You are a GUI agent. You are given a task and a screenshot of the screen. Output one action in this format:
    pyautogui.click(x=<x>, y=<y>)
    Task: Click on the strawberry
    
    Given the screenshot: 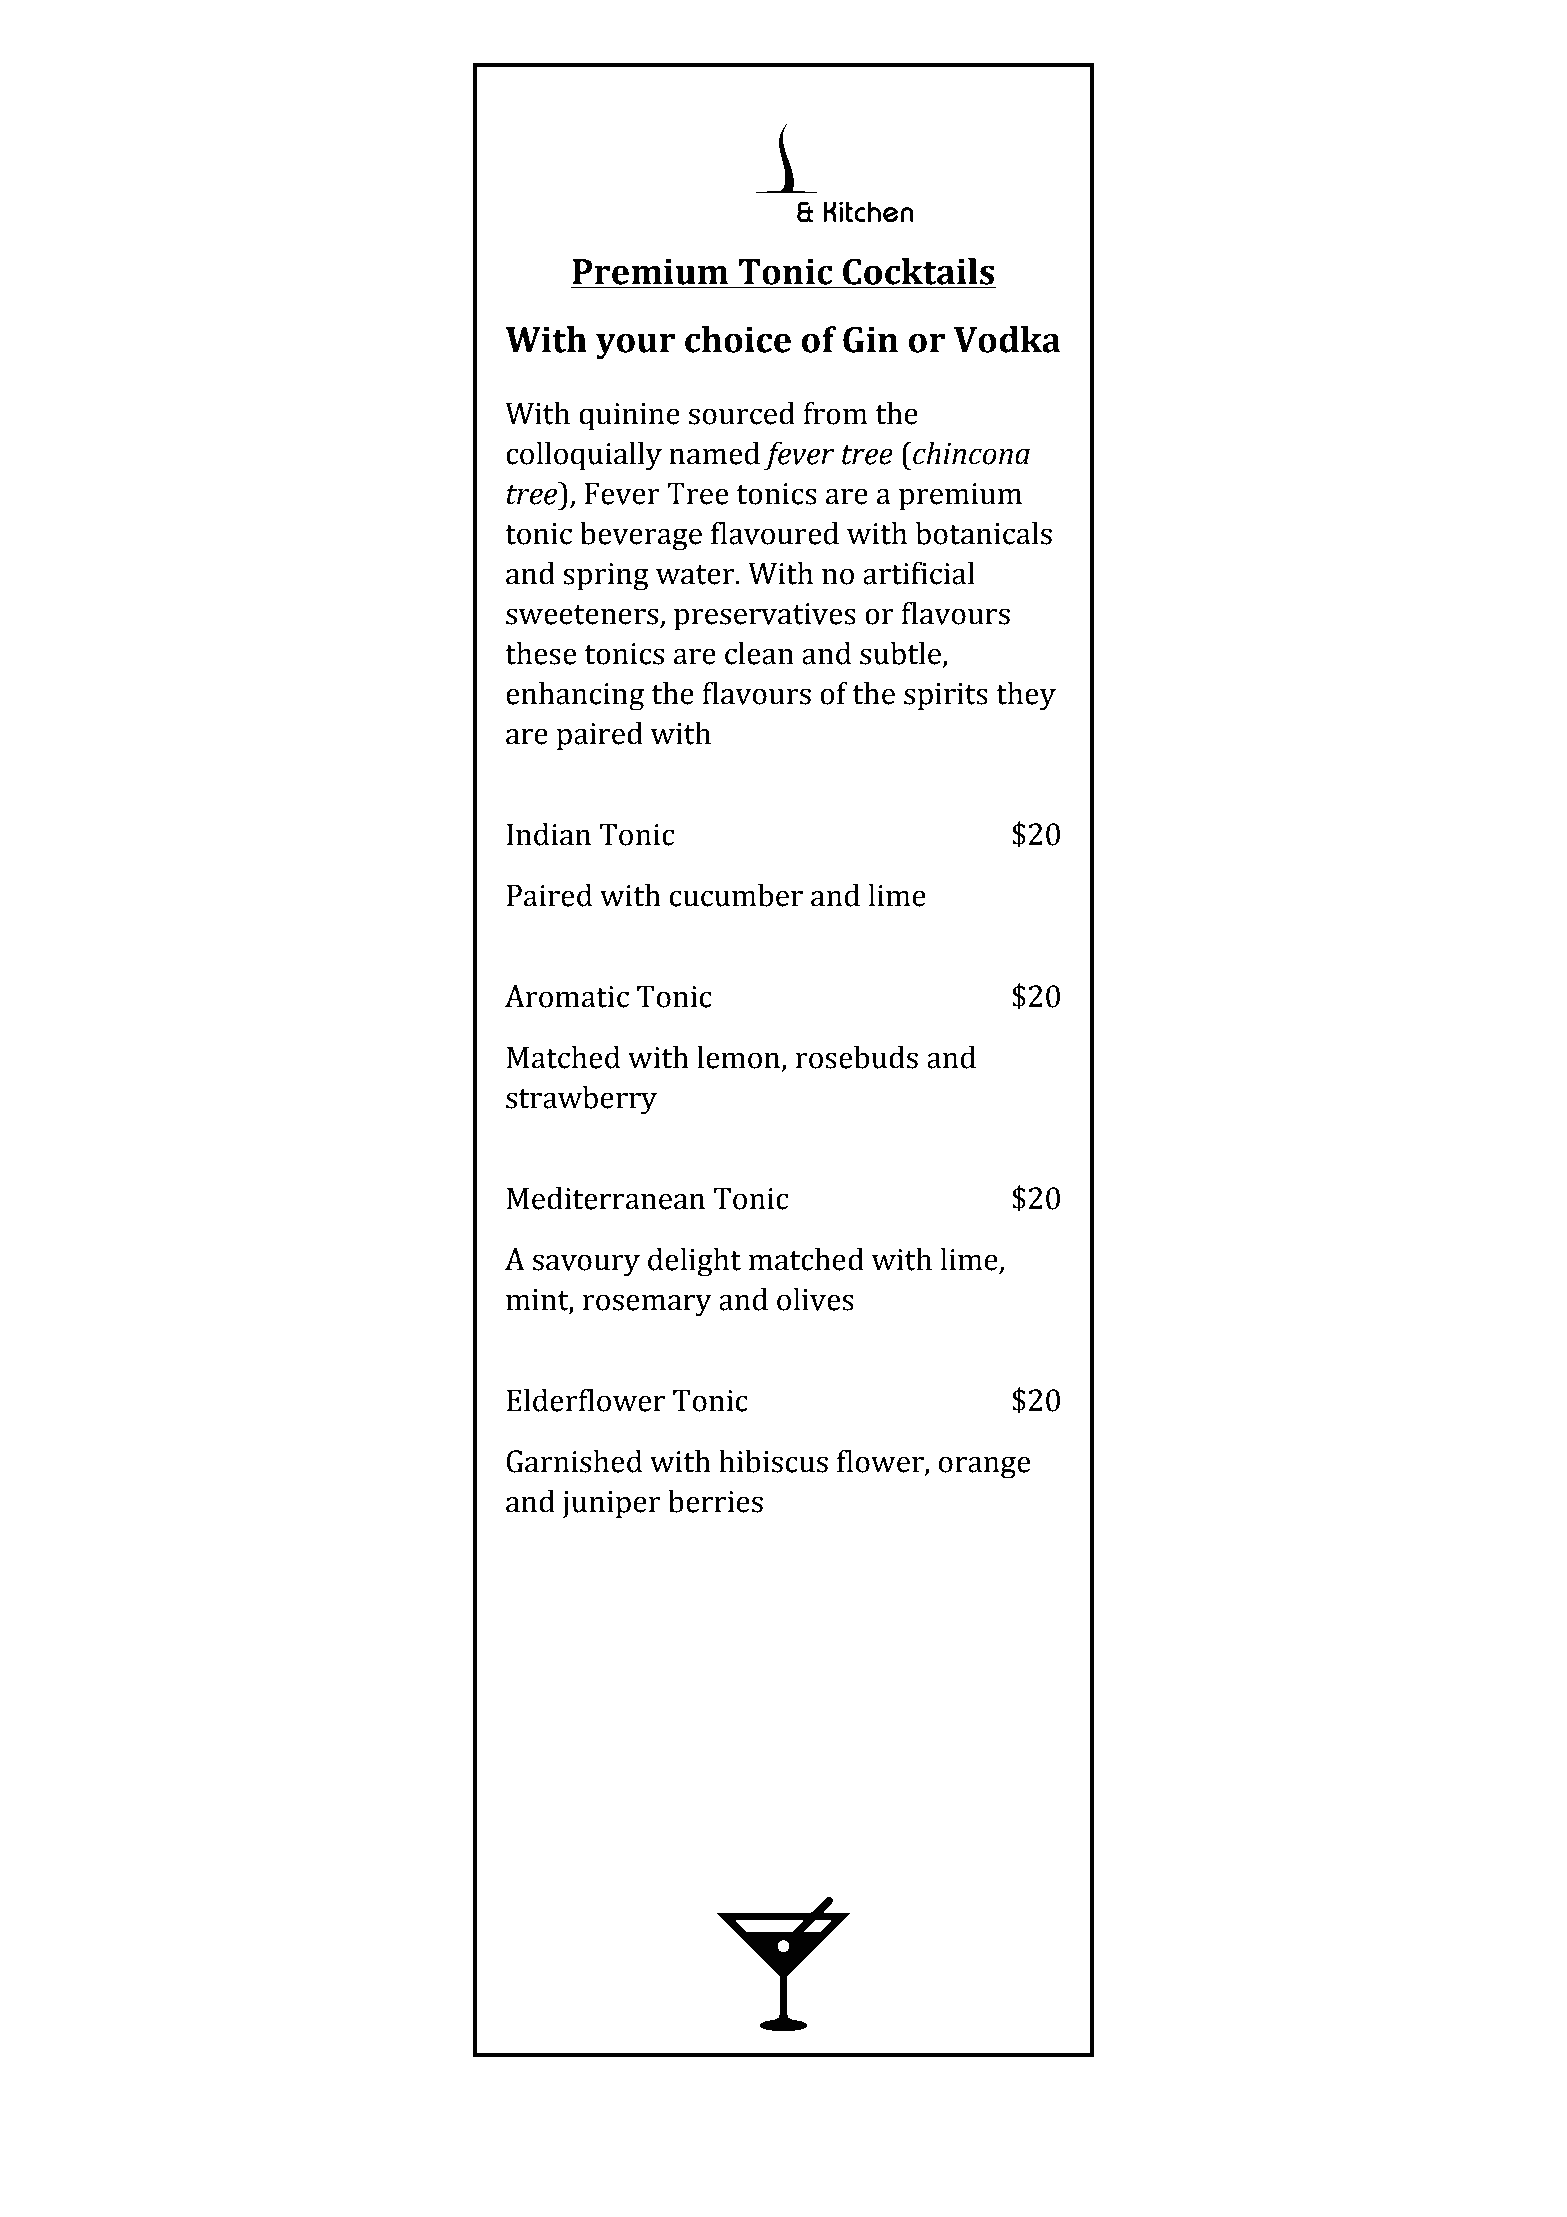 What is the action you would take?
    pyautogui.click(x=581, y=1100)
